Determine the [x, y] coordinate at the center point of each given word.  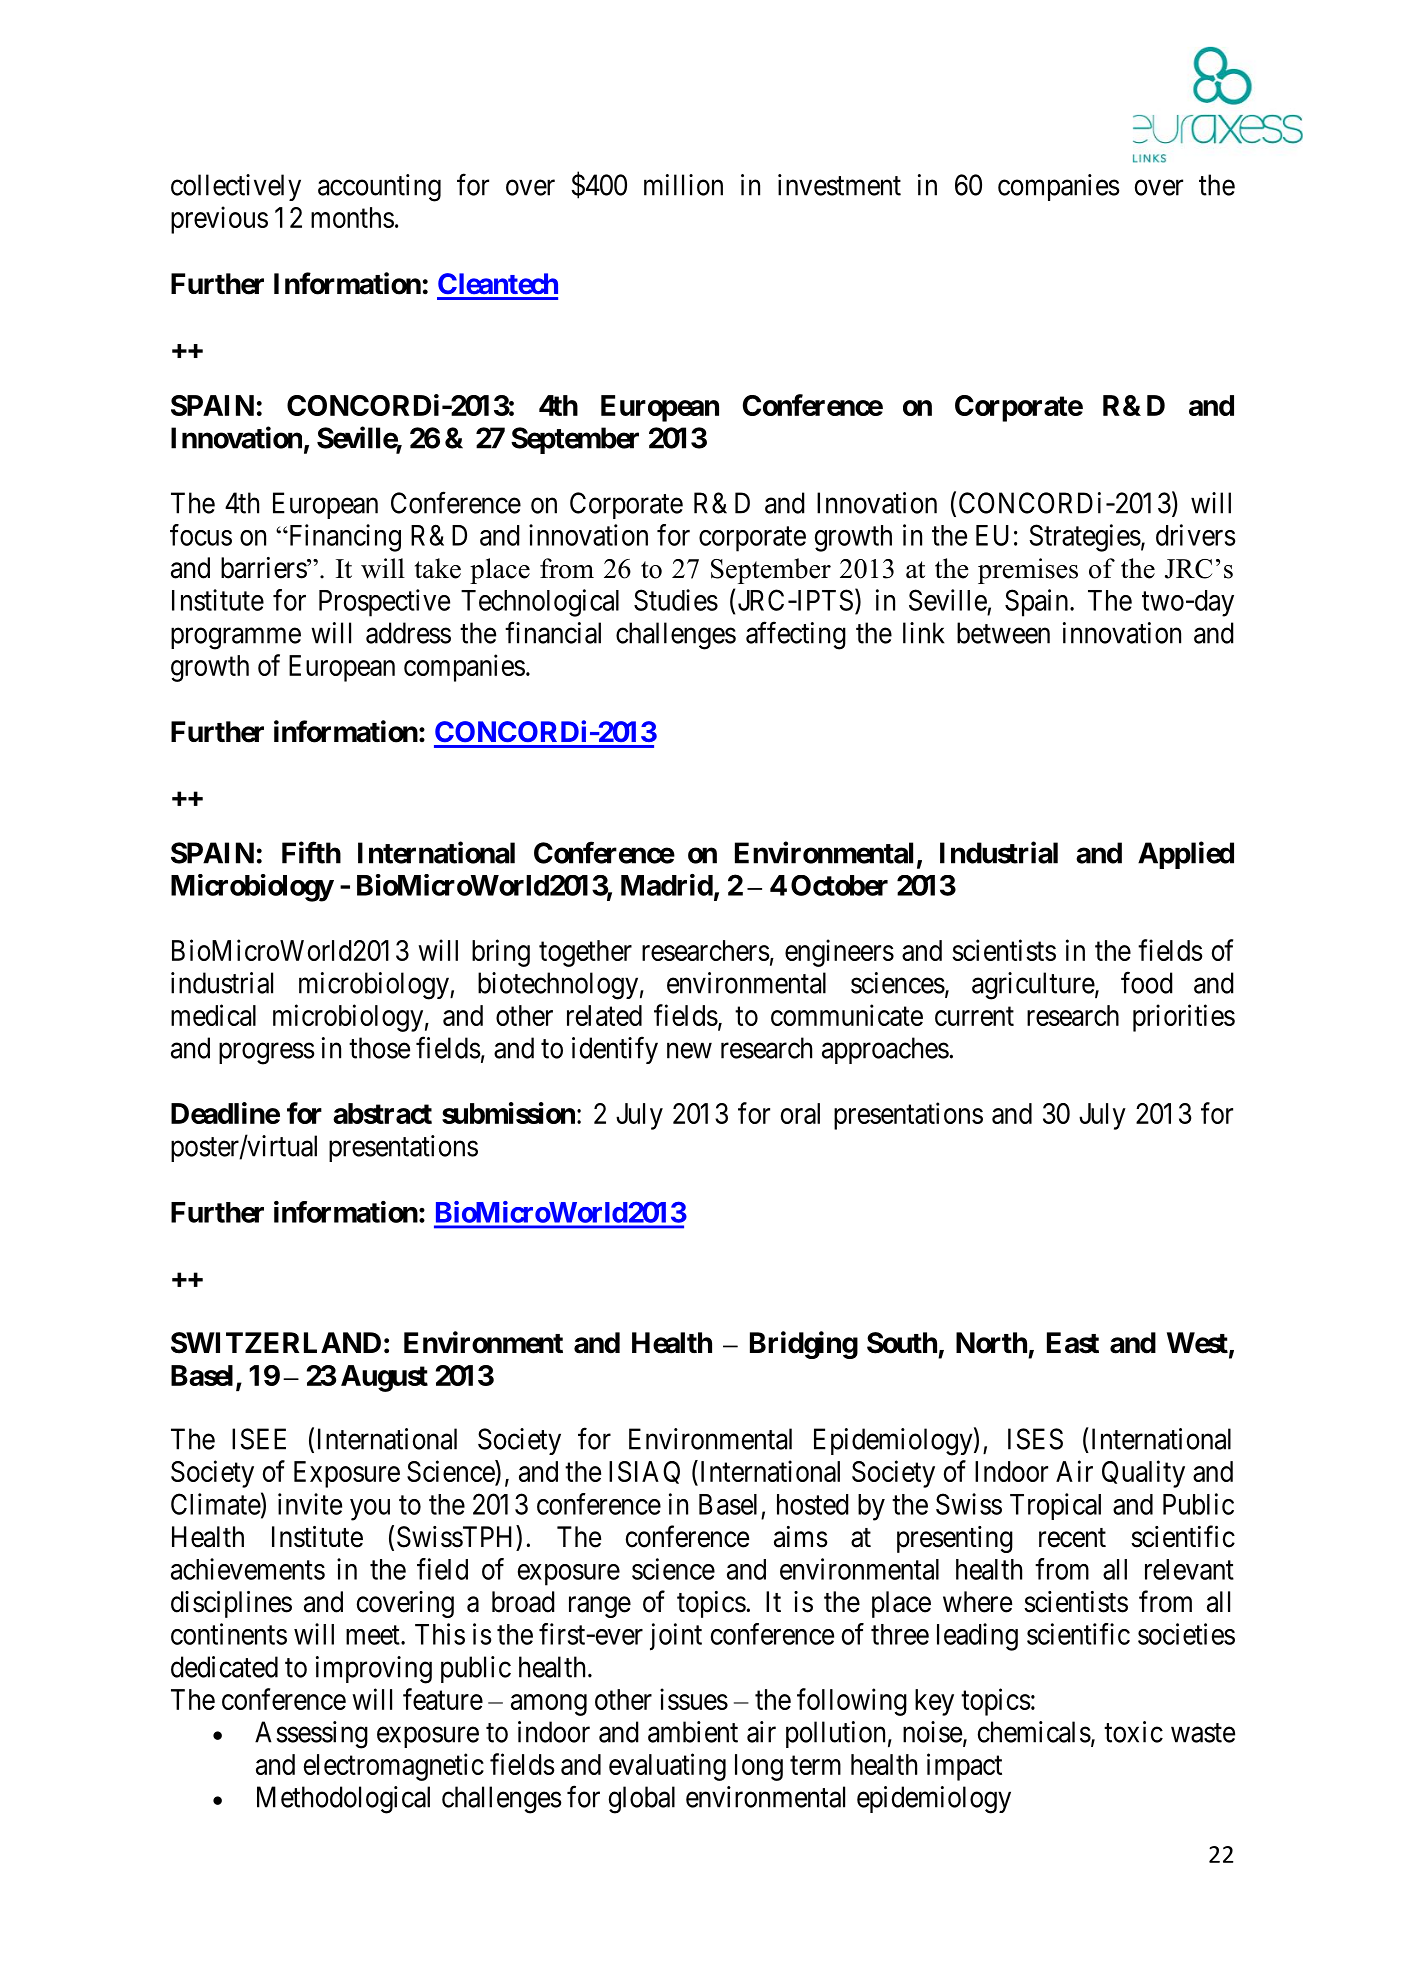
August [384, 1378]
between [1003, 633]
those [379, 1048]
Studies [676, 600]
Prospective [384, 603]
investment [839, 185]
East [1073, 1343]
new [689, 1051]
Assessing [311, 1735]
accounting [379, 188]
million [683, 185]
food [1147, 982]
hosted [813, 1504]
